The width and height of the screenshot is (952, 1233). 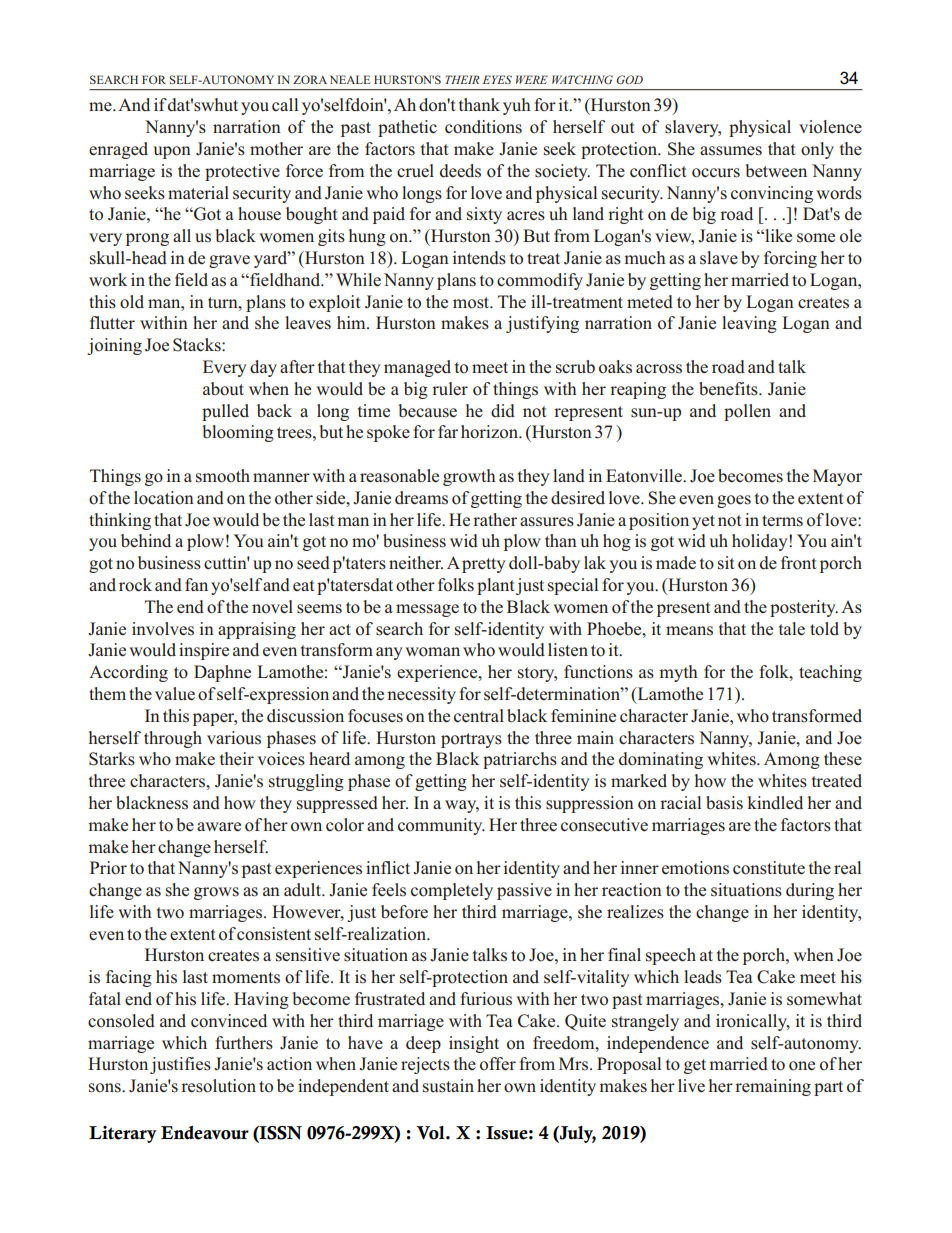 I want to click on conditions, so click(x=483, y=127).
